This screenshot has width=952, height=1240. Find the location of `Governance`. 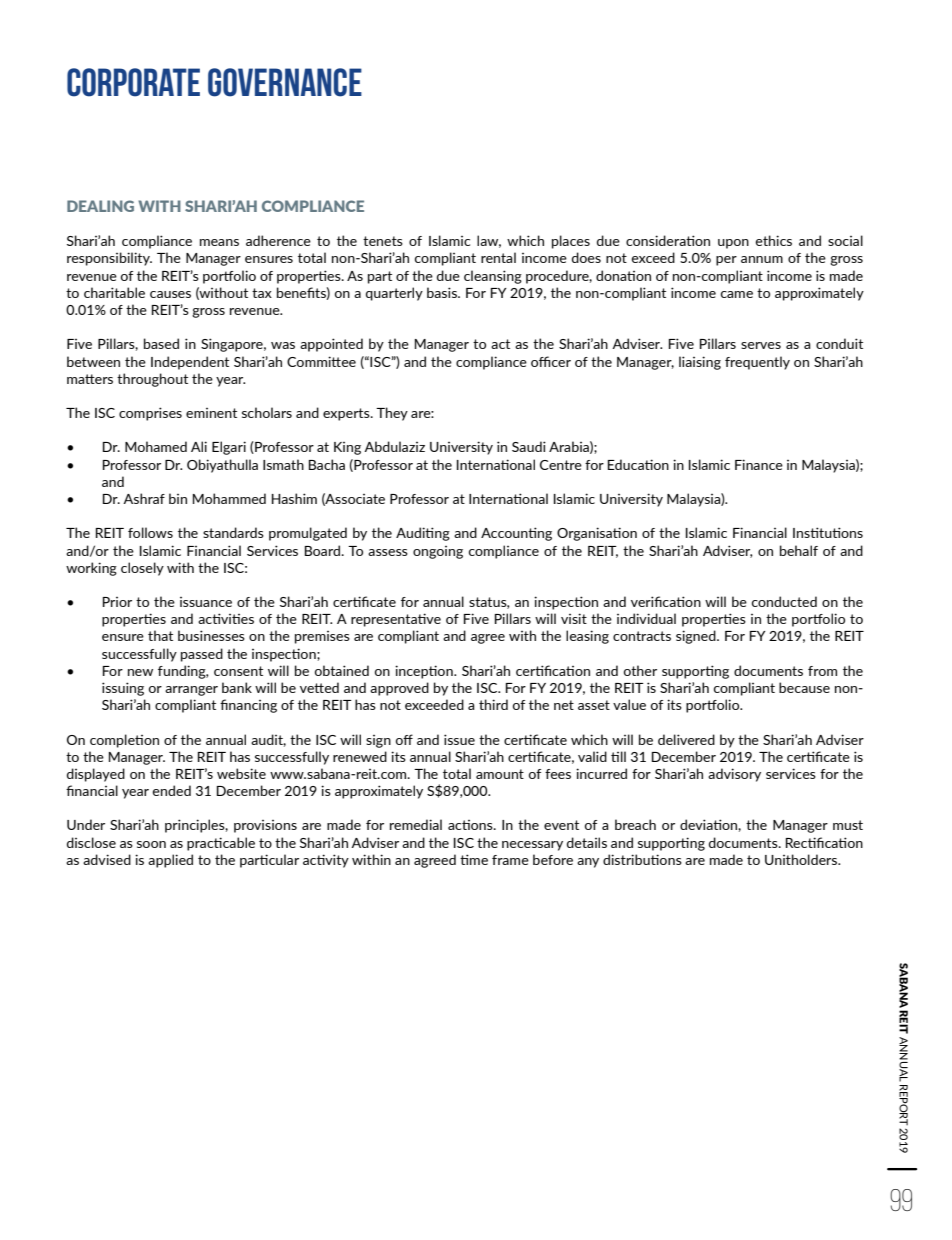

Governance is located at coordinates (285, 82).
